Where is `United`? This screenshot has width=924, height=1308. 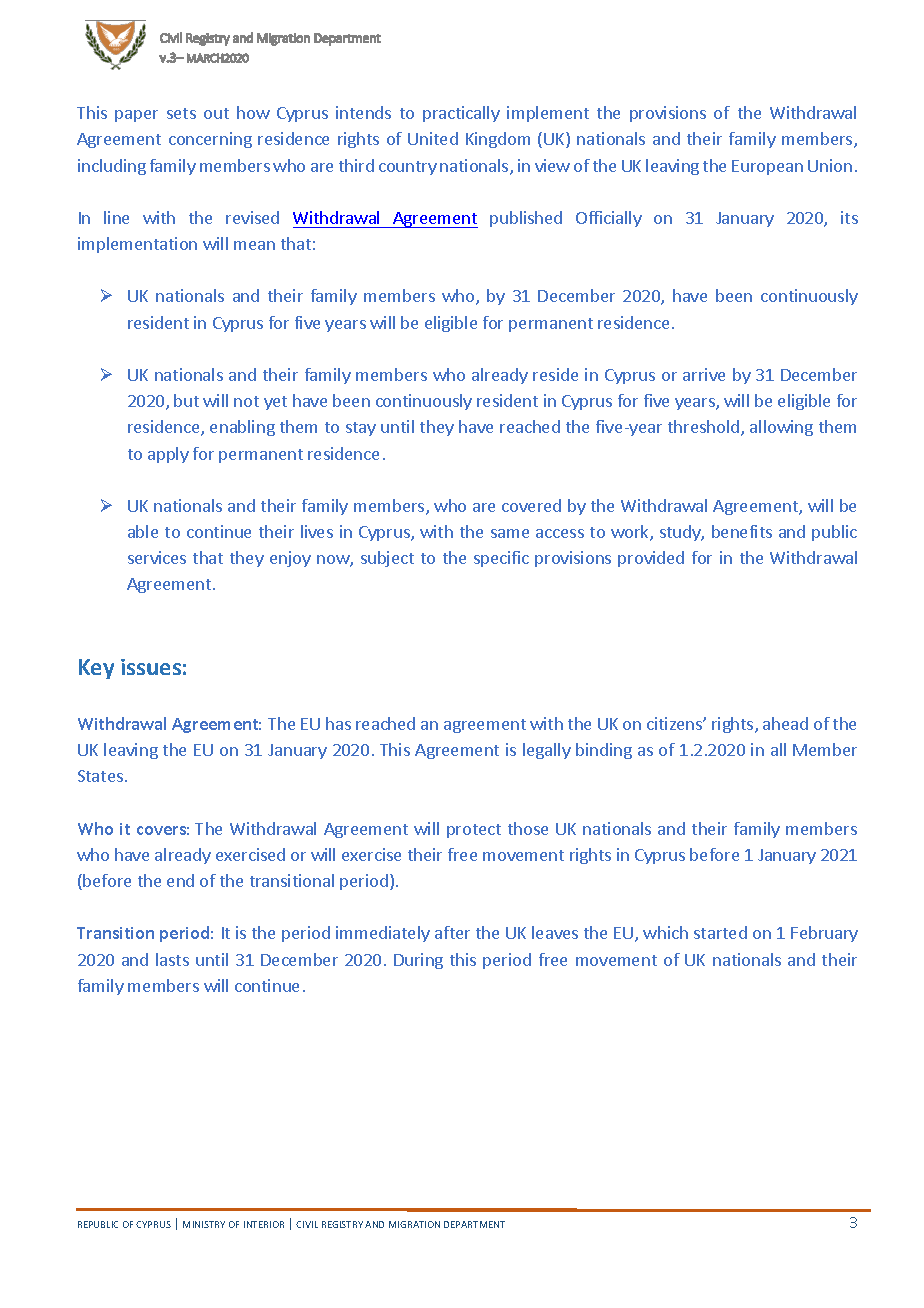
United is located at coordinates (433, 138).
